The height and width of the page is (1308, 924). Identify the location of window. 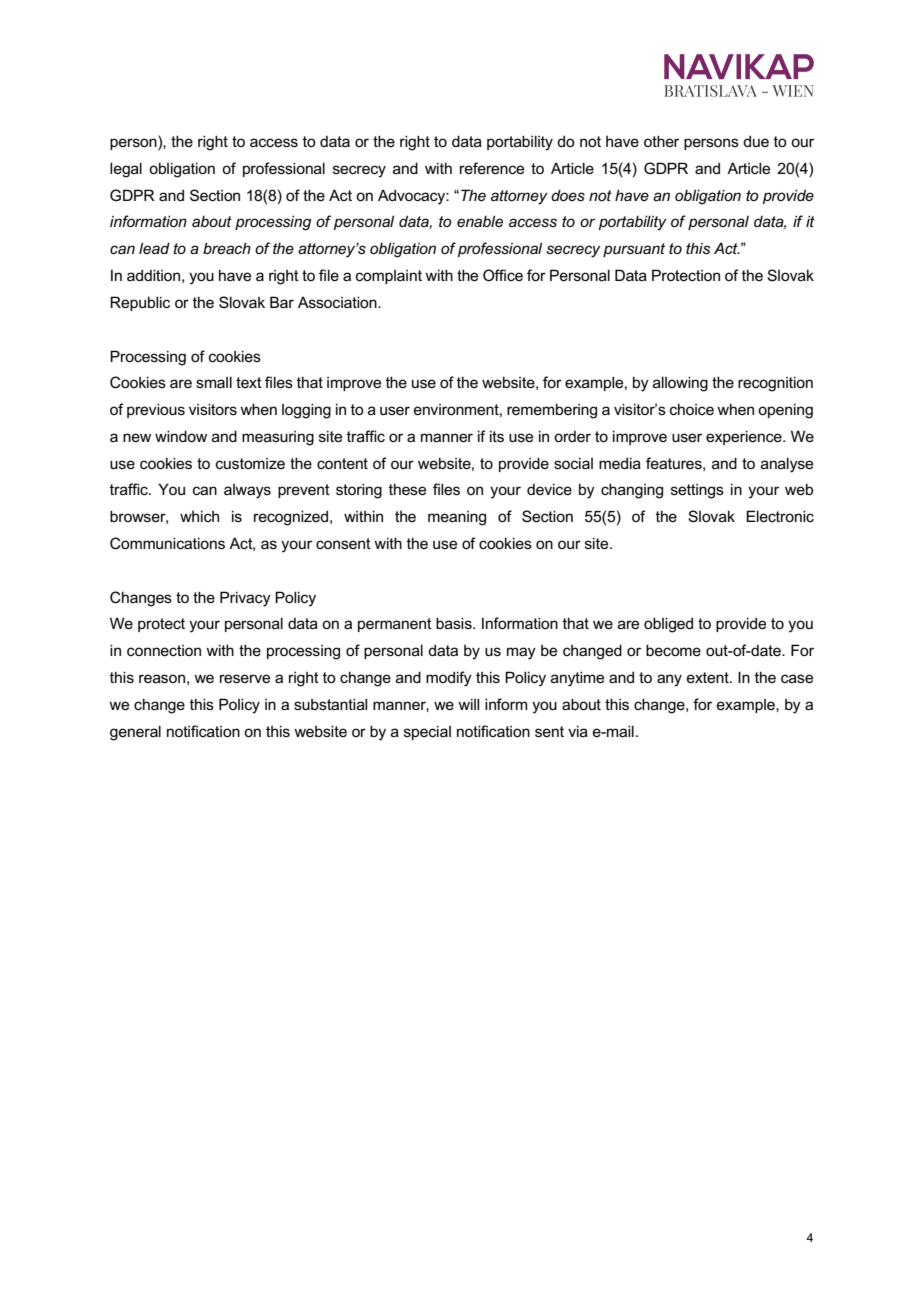
(181, 436).
